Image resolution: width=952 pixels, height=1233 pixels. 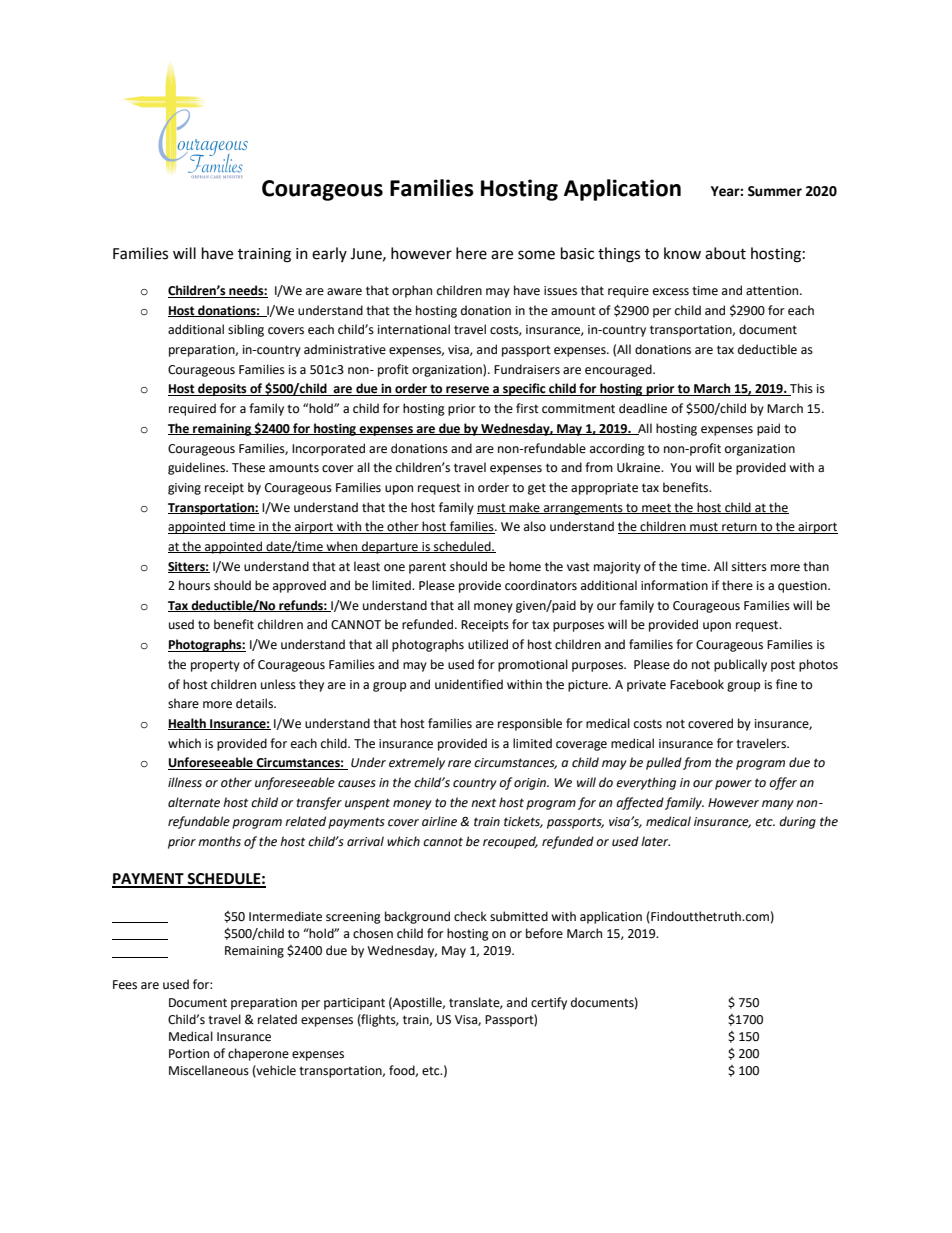 I want to click on certify, so click(x=549, y=1003).
